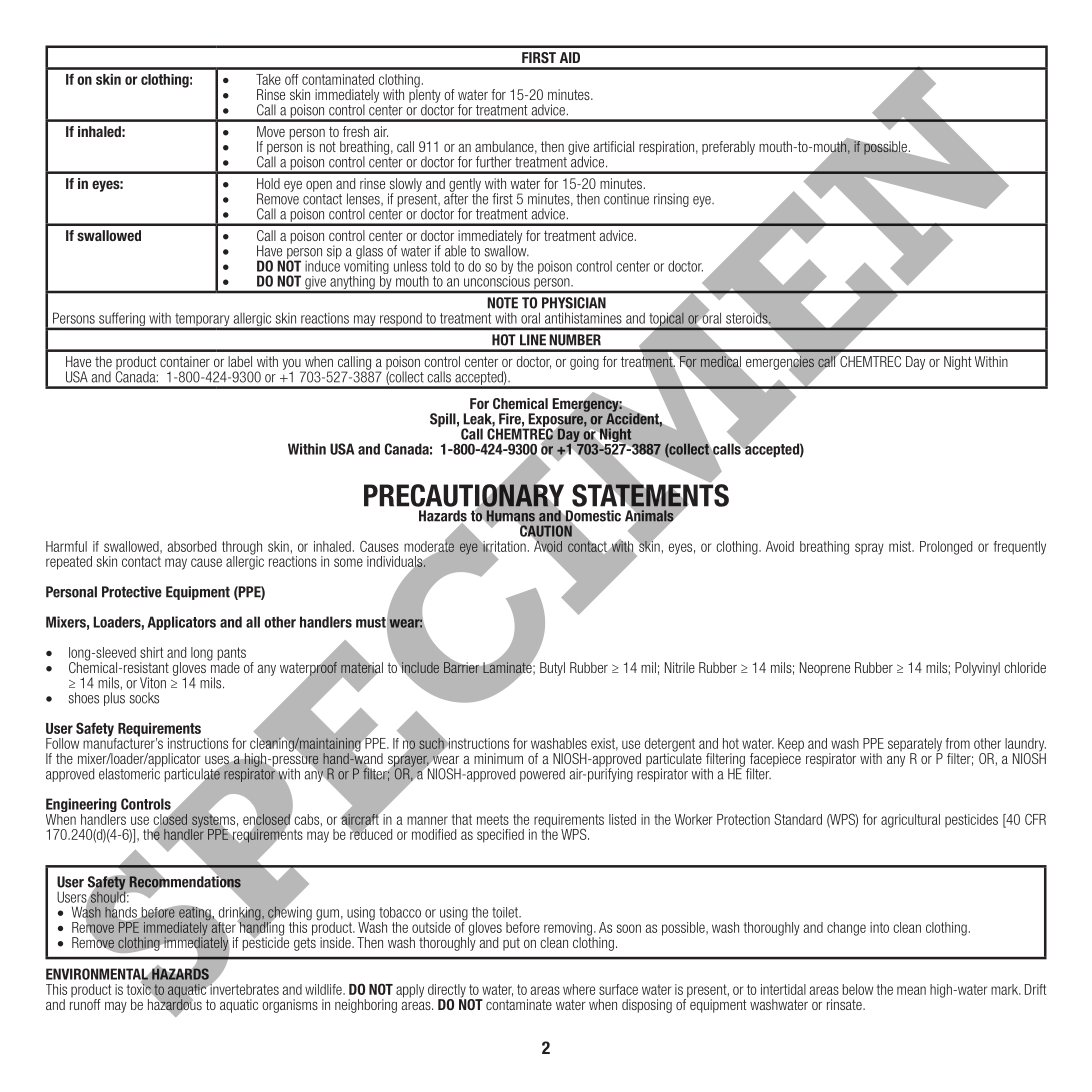  I want to click on temporary, so click(202, 321).
